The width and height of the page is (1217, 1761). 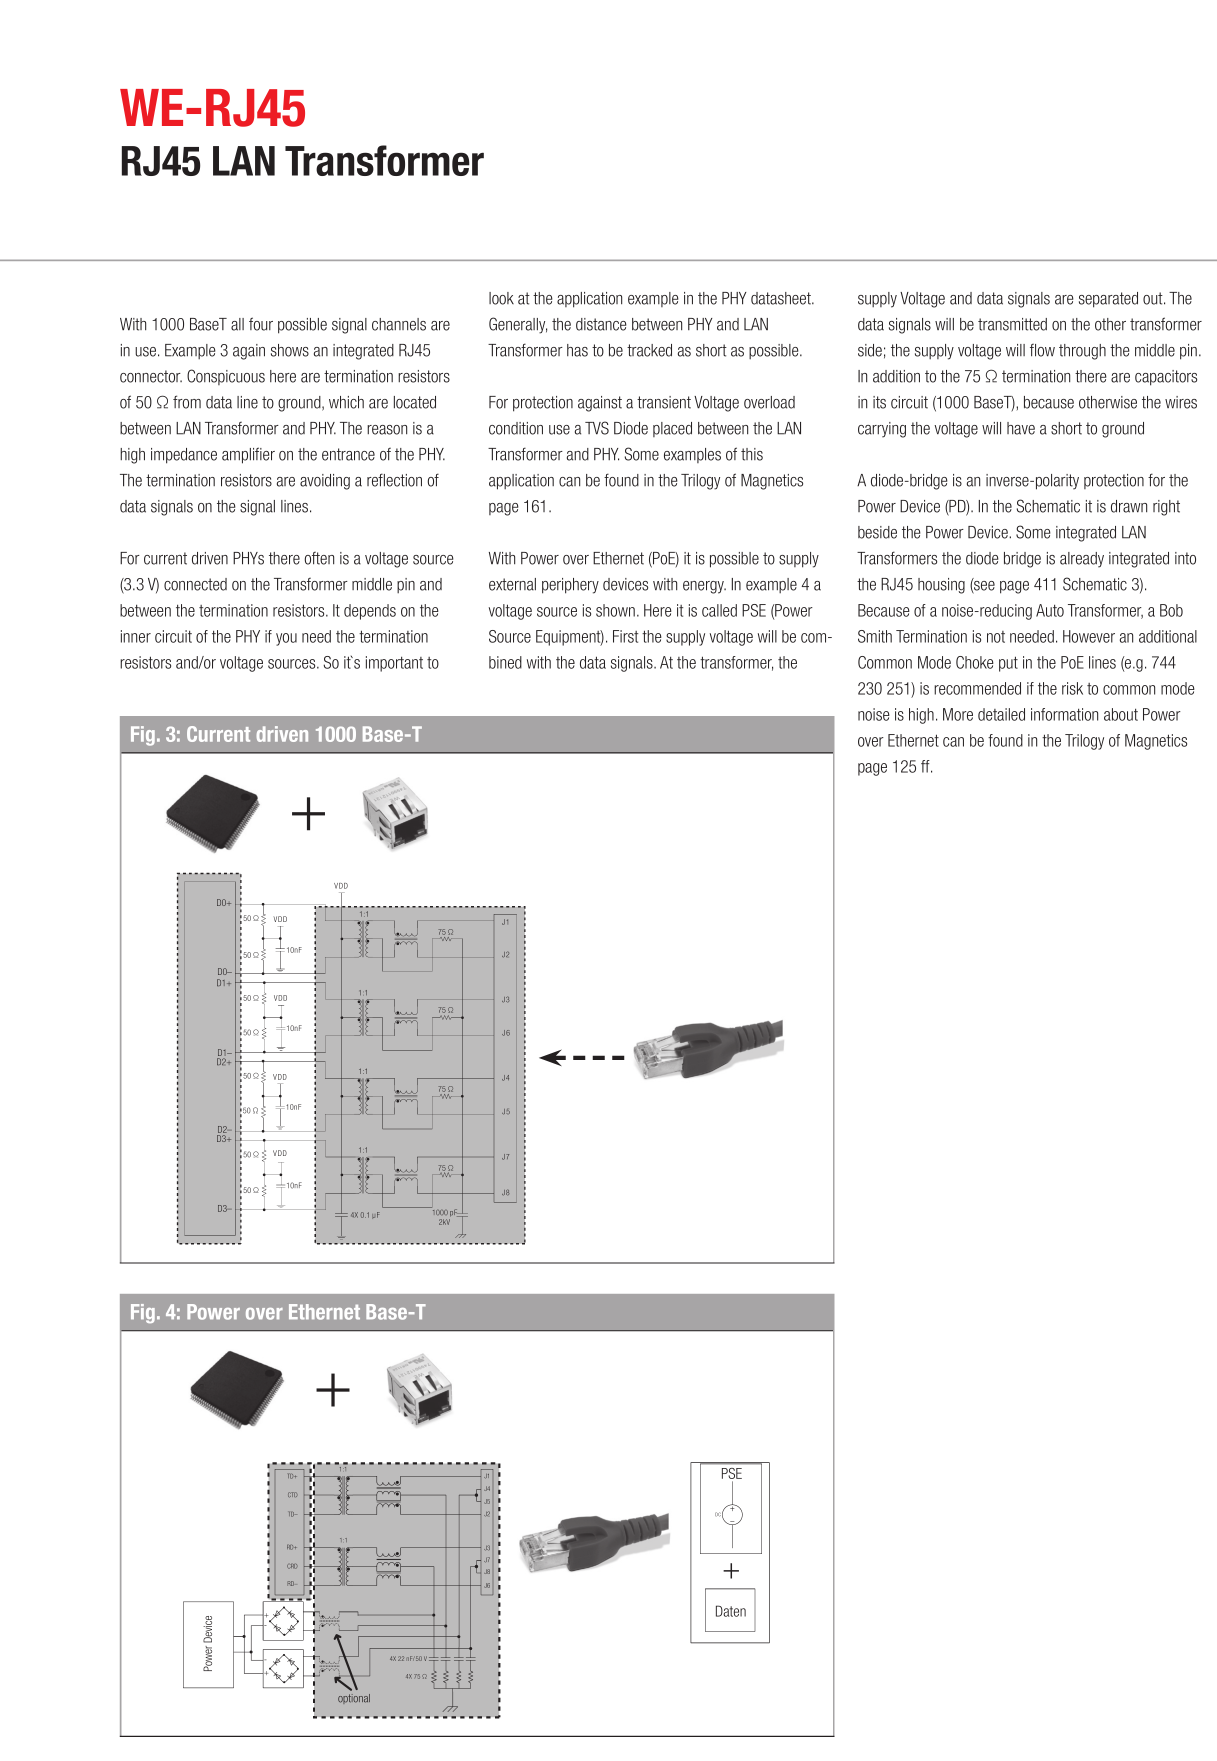 I want to click on CRD, so click(x=292, y=1566).
